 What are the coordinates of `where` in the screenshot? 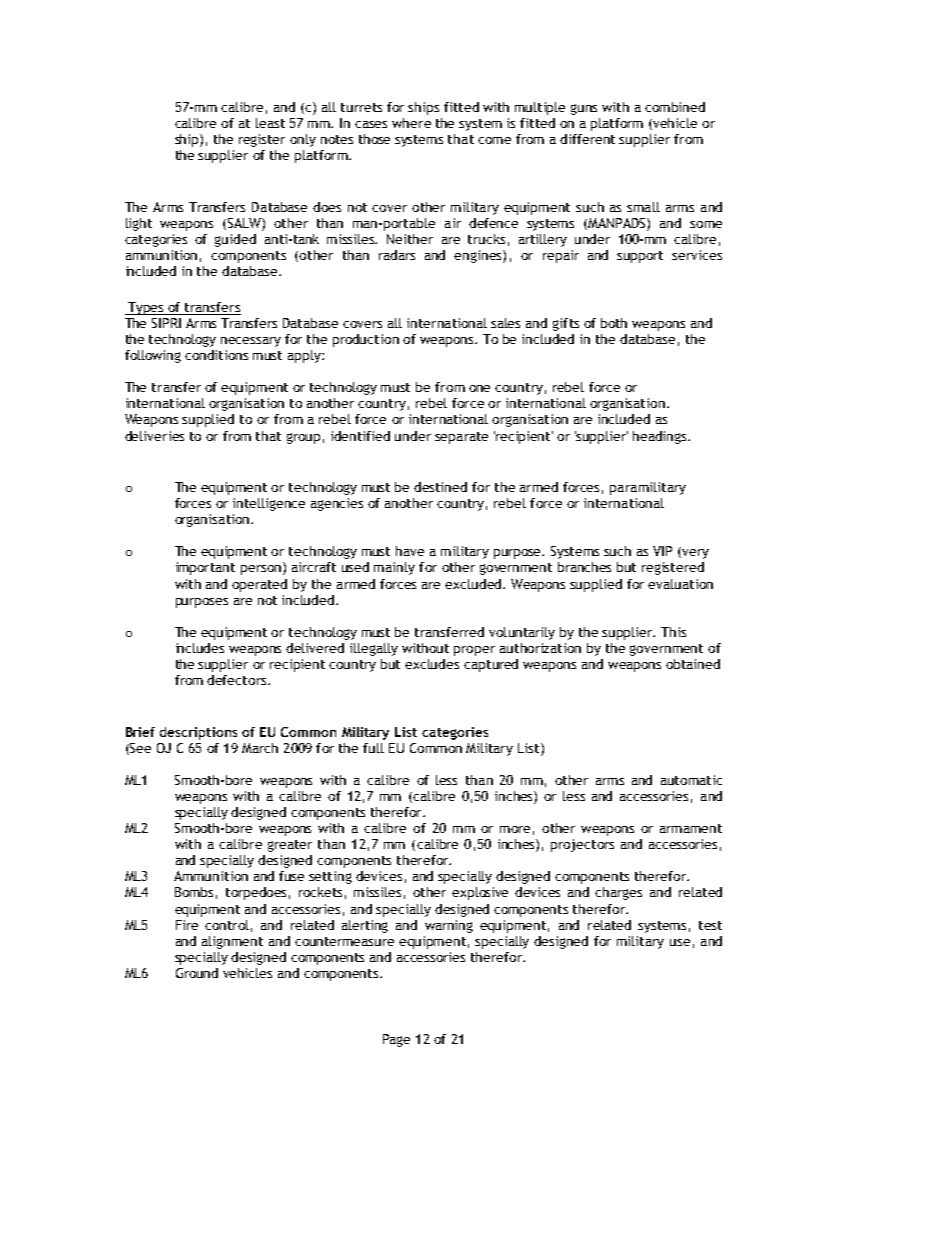 It's located at (411, 123).
